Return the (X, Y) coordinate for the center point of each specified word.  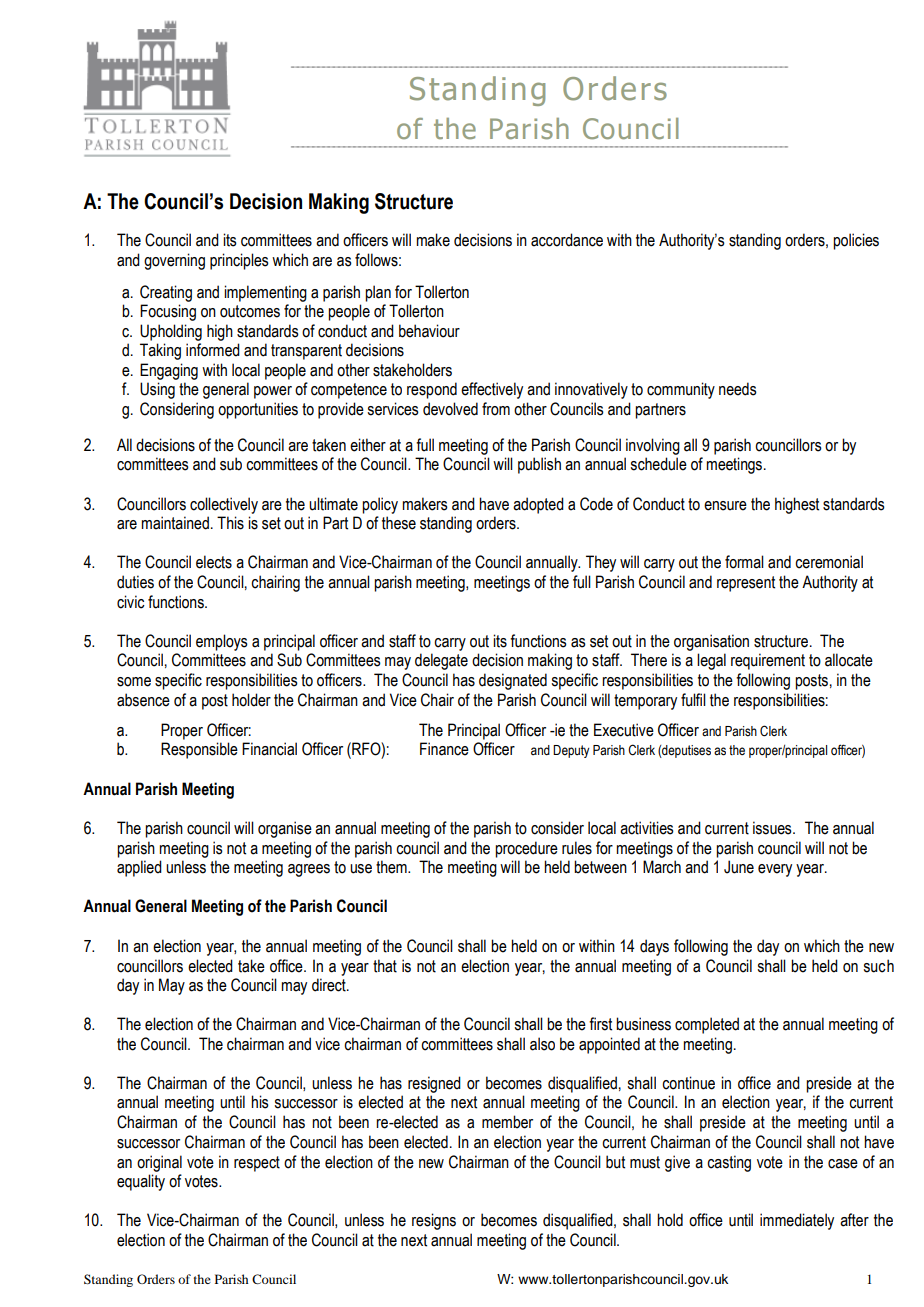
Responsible (199, 750)
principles (239, 261)
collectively (224, 505)
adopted (538, 505)
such (878, 966)
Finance (444, 749)
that (385, 966)
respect (257, 1164)
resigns (434, 1221)
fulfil (693, 700)
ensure (725, 506)
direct (330, 985)
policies (856, 241)
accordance (567, 240)
